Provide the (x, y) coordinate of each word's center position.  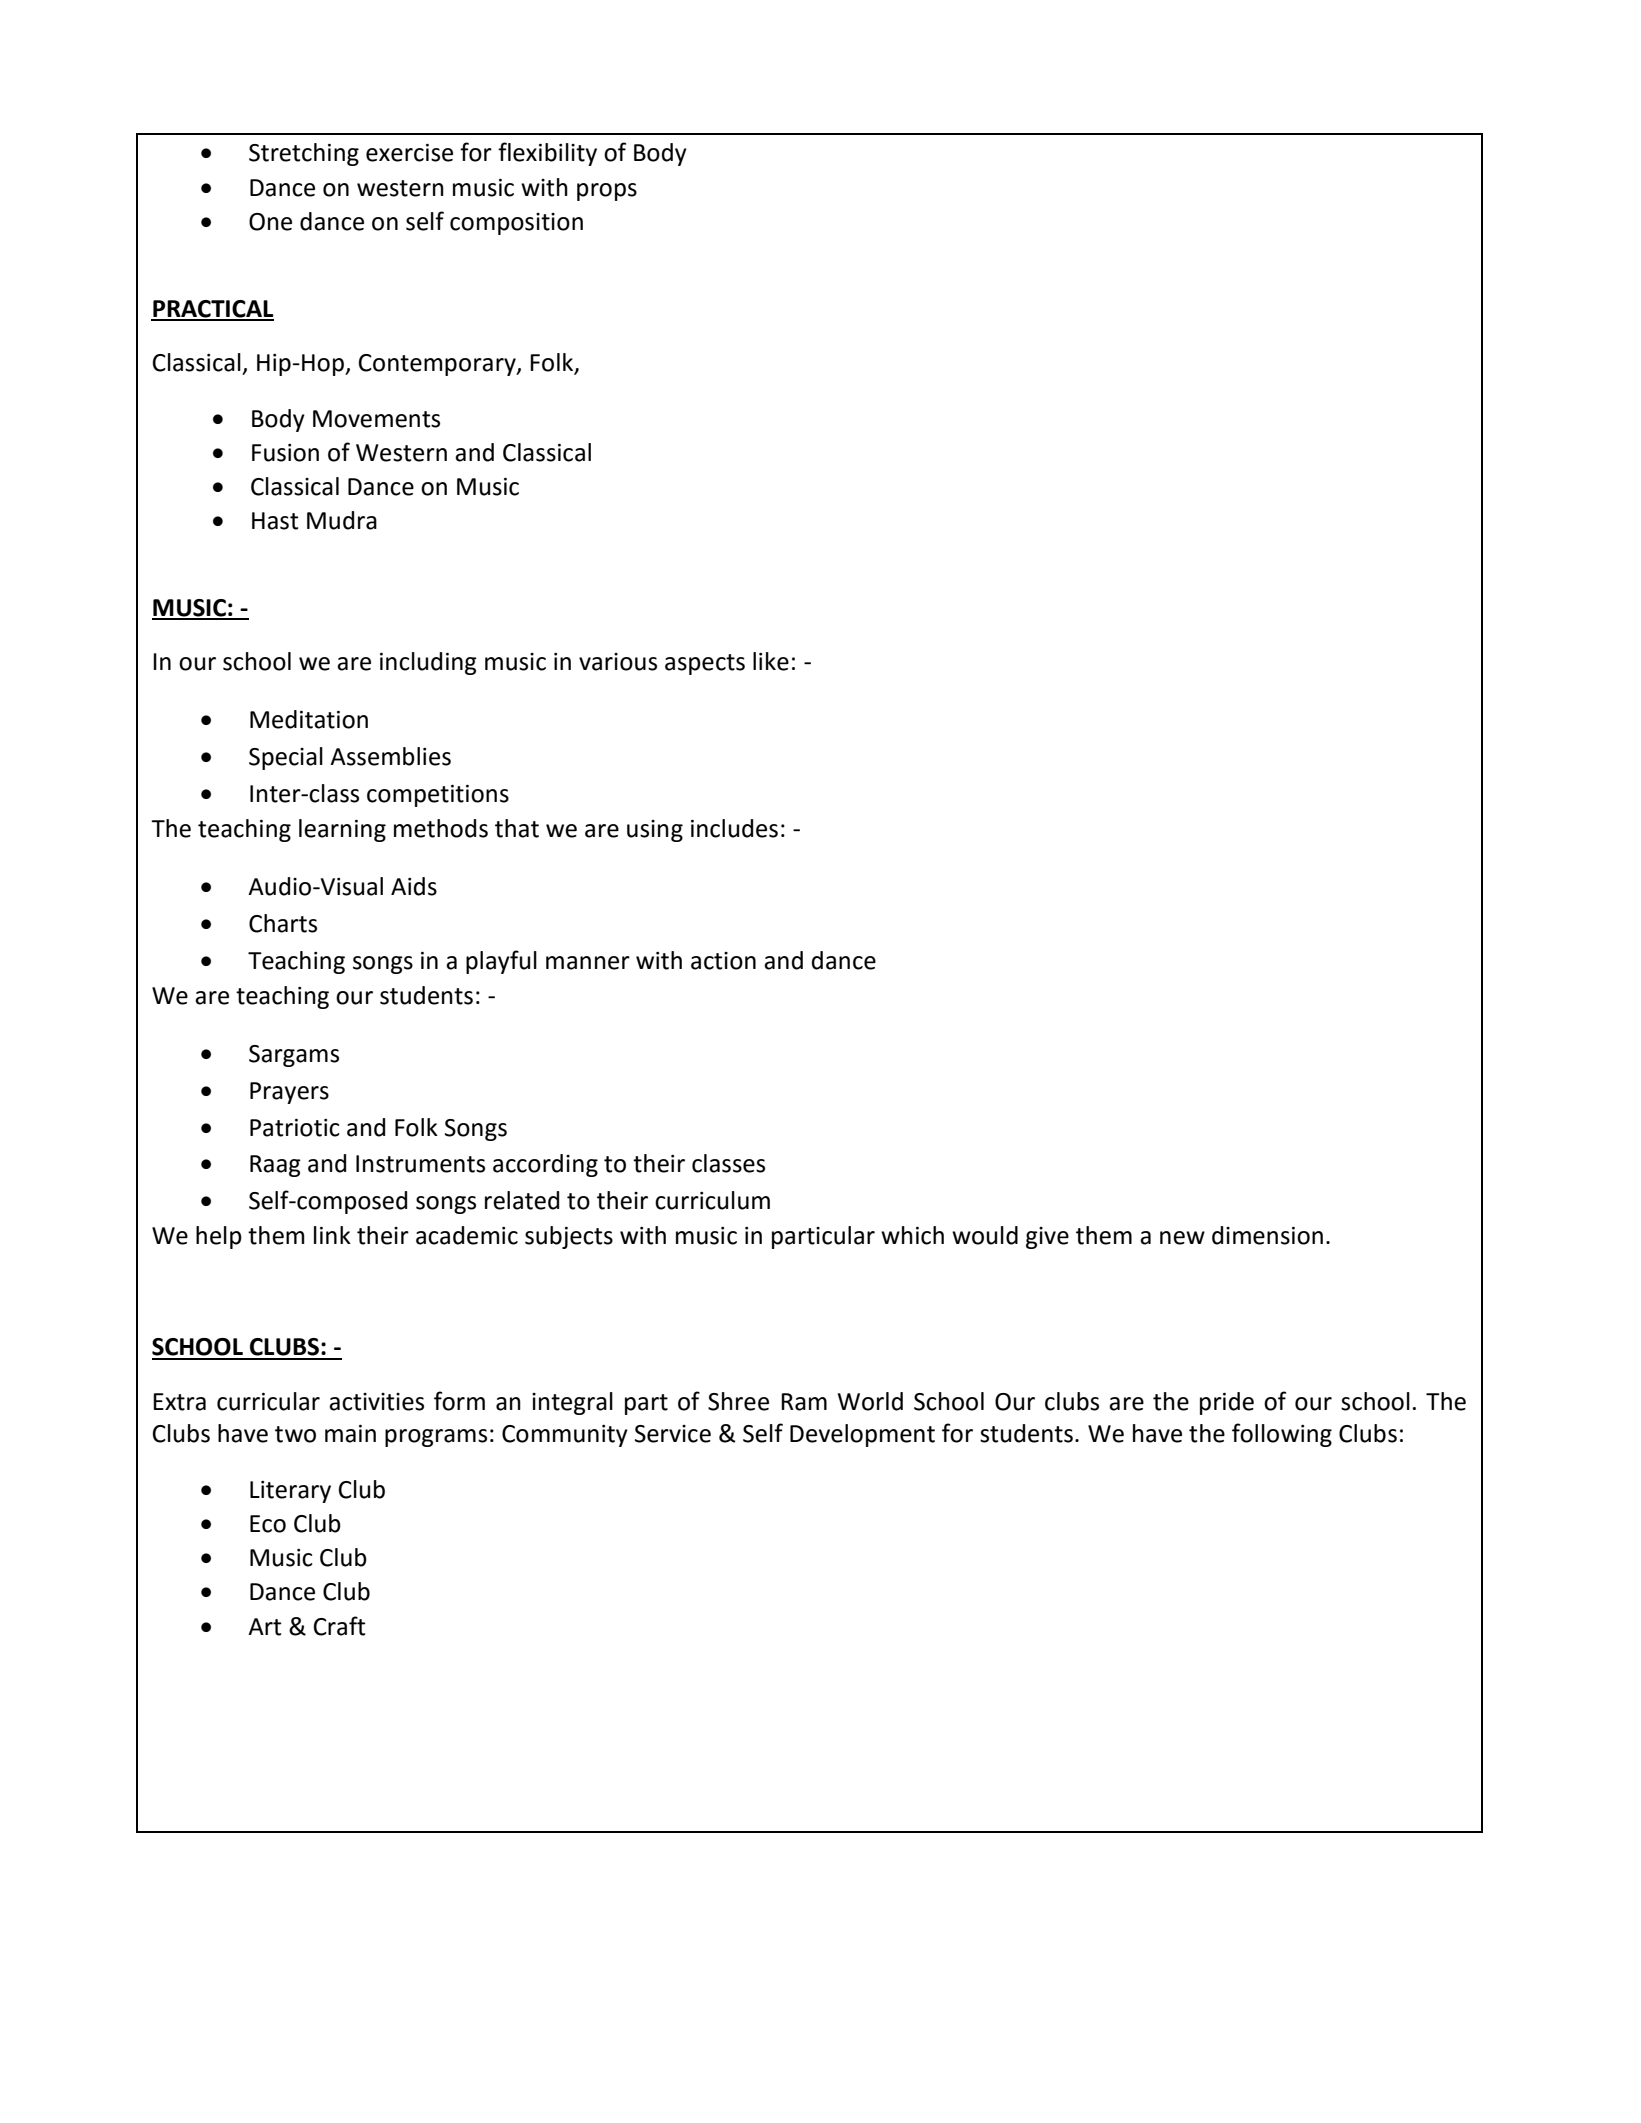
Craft (340, 1626)
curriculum (712, 1200)
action (723, 961)
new (1182, 1238)
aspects (705, 664)
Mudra (342, 520)
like (771, 661)
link (332, 1235)
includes (734, 828)
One (270, 222)
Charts (283, 923)
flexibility (547, 154)
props (607, 192)
